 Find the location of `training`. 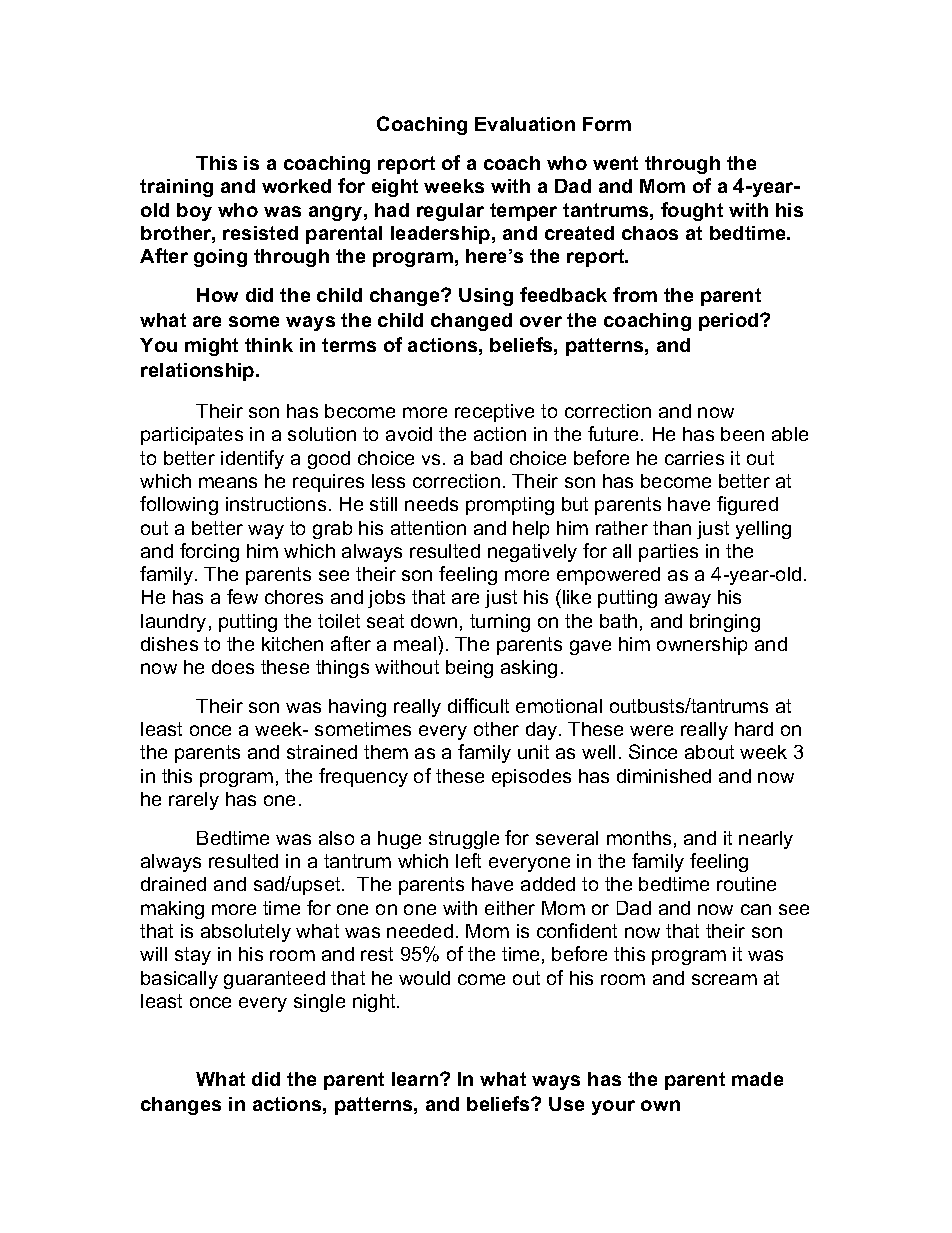

training is located at coordinates (176, 188).
